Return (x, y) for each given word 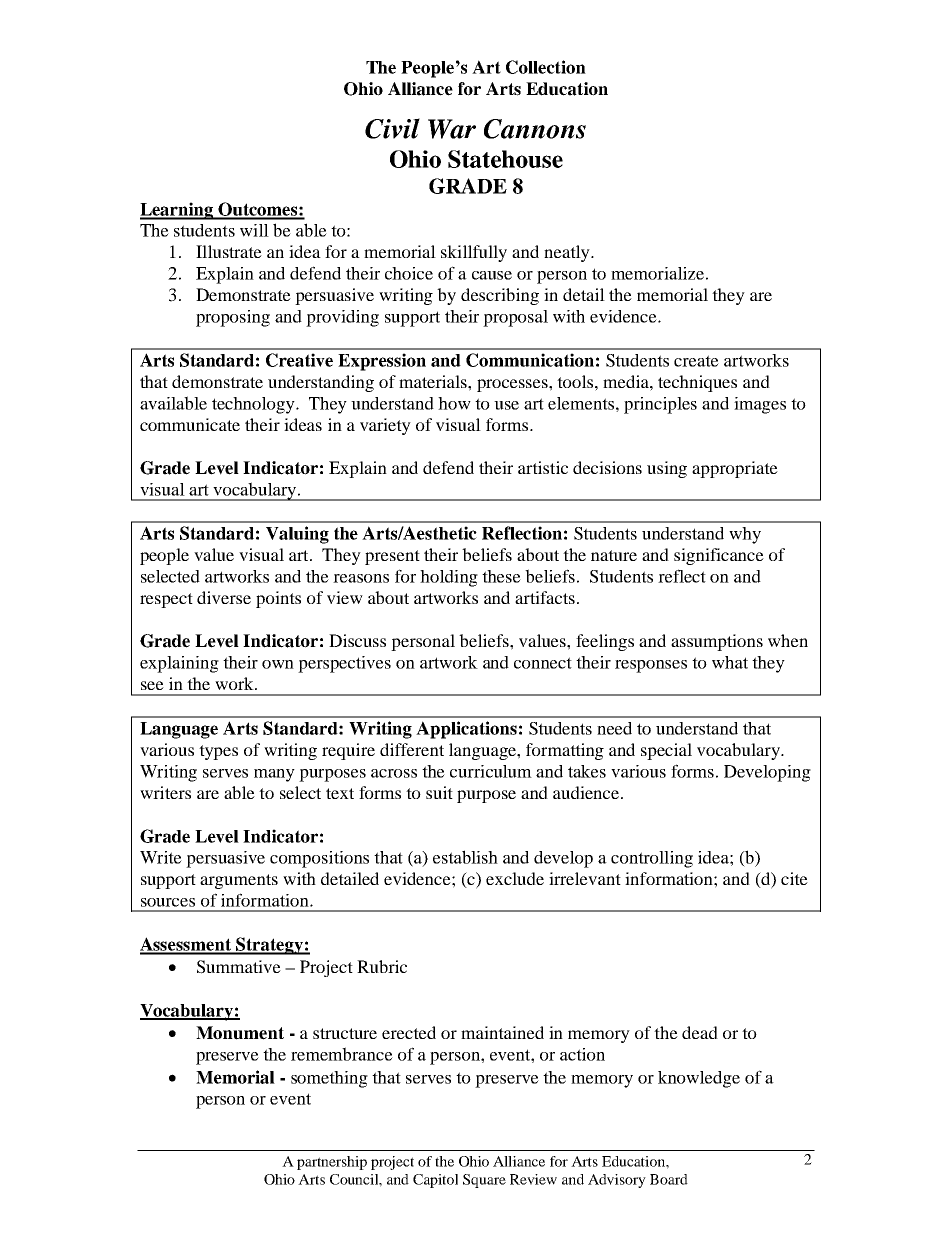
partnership (332, 1163)
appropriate (735, 469)
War (452, 129)
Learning (178, 211)
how (454, 403)
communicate (190, 424)
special (666, 751)
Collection (546, 67)
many (274, 775)
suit (439, 792)
